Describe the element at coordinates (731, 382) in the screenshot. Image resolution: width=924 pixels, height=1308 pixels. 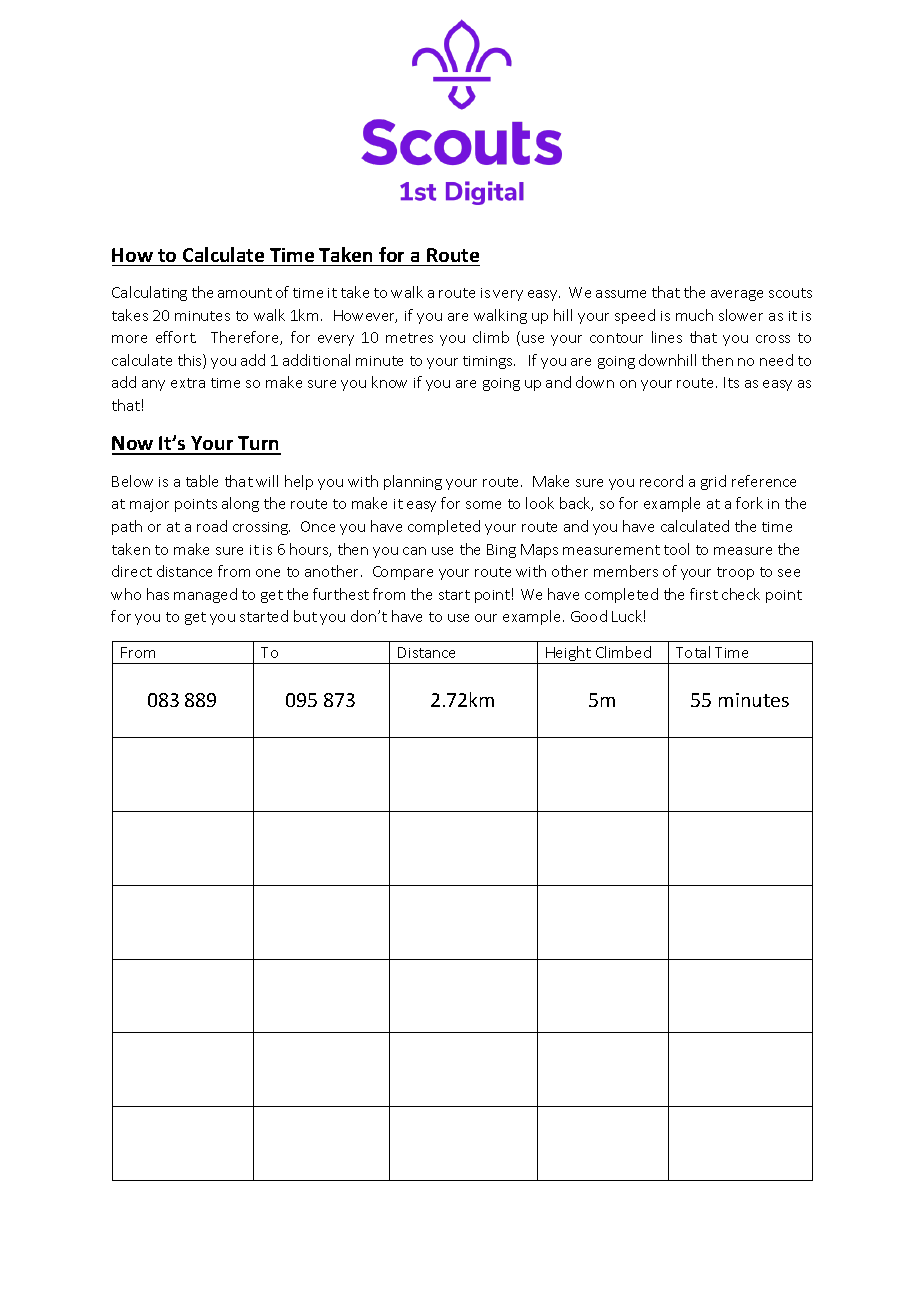
I see `Its` at that location.
